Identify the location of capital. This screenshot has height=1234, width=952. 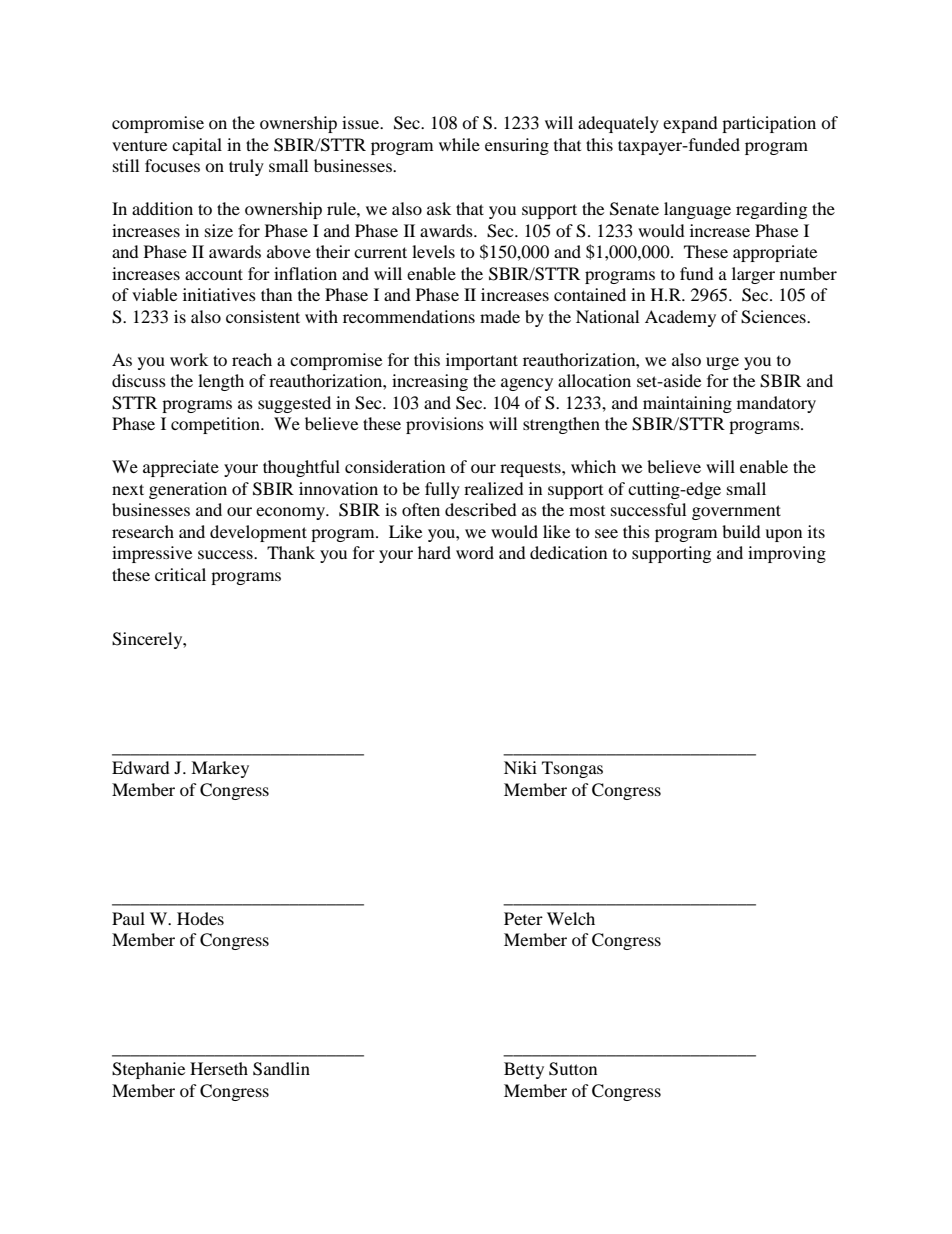
(197, 146).
